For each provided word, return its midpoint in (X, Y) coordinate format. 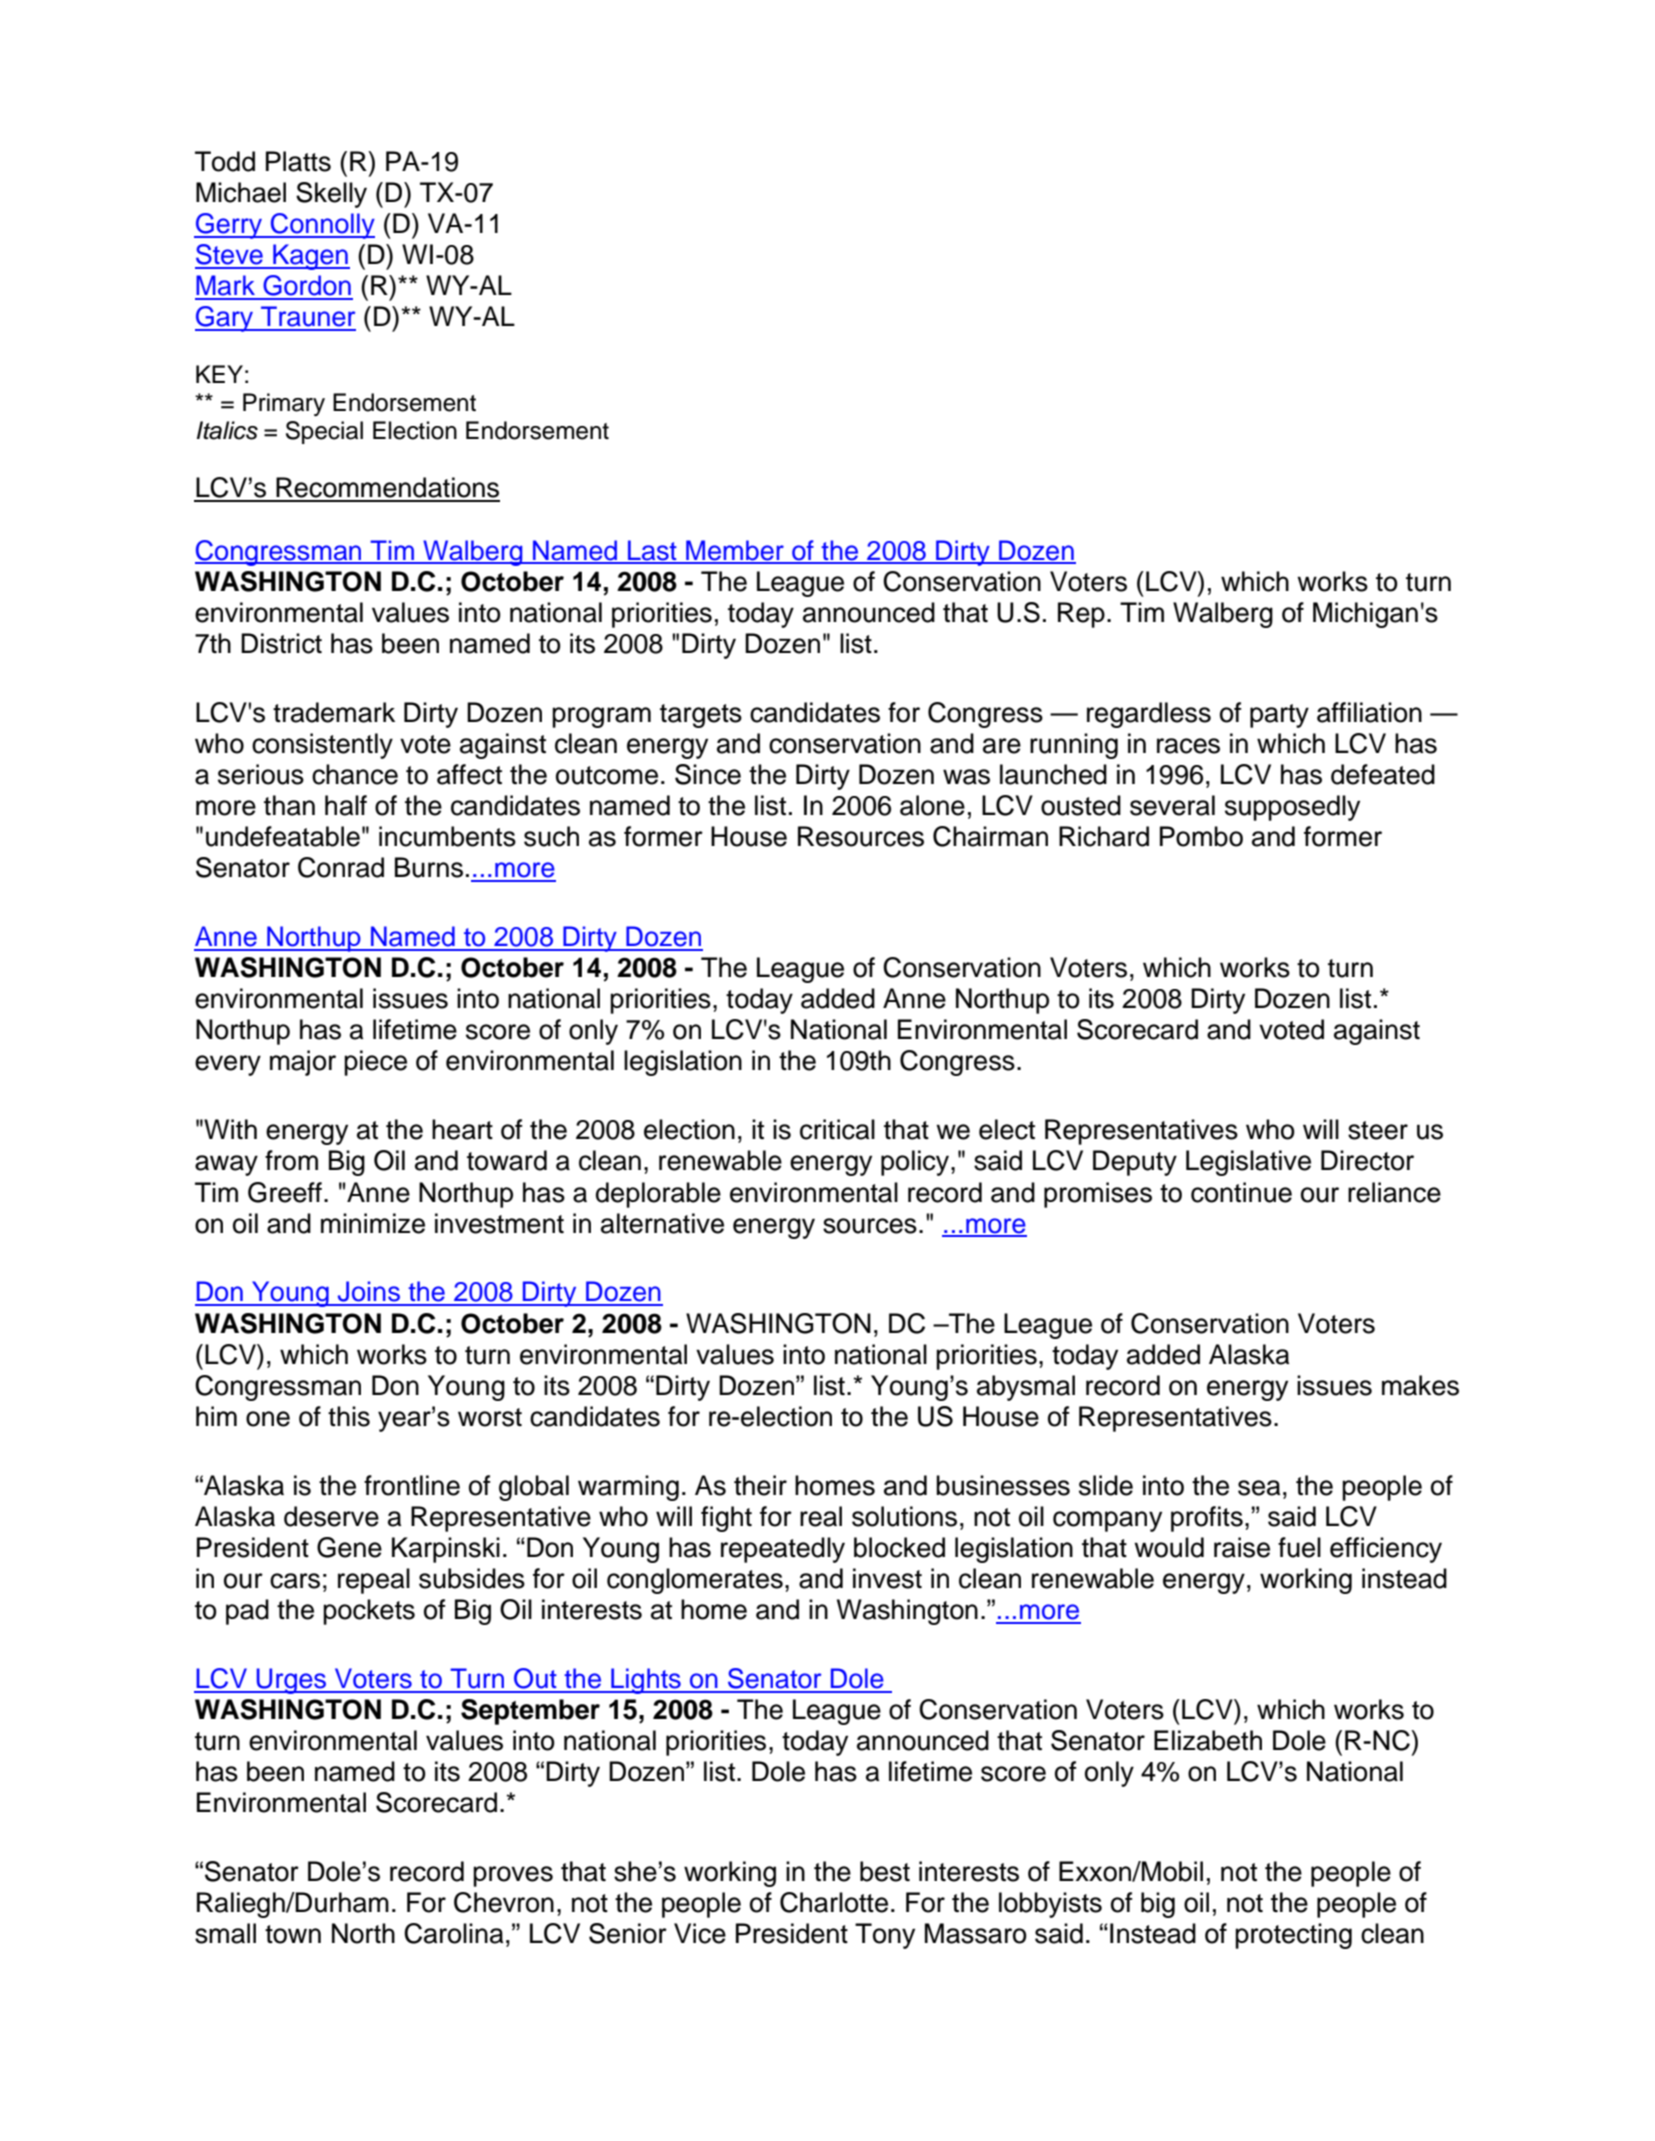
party (1279, 716)
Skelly (331, 195)
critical (837, 1129)
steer (1378, 1130)
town (293, 1934)
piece (375, 1063)
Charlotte (834, 1902)
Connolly (322, 226)
